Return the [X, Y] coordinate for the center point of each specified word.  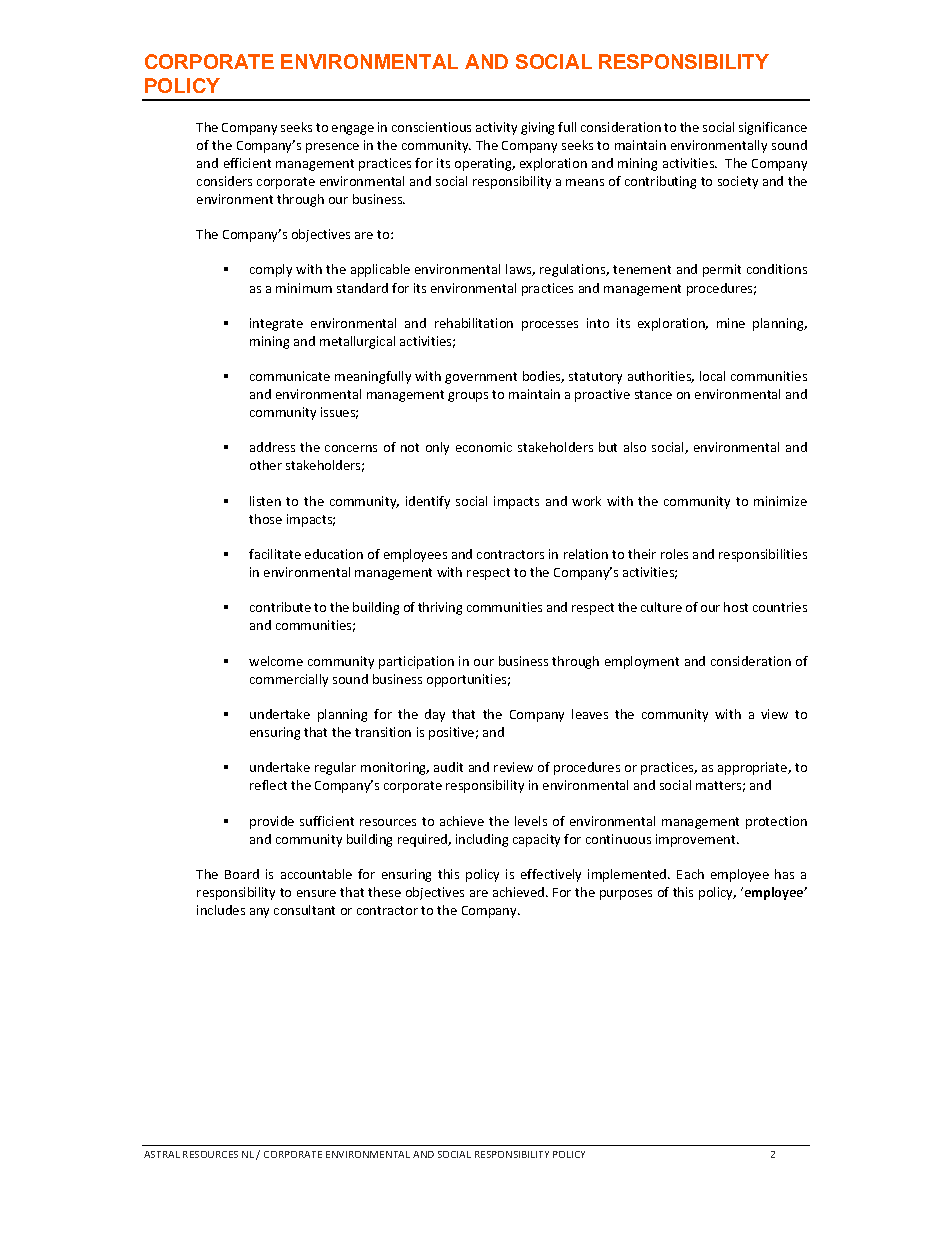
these [384, 892]
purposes [626, 895]
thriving [440, 608]
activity [496, 128]
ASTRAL [162, 1154]
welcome [276, 661]
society [738, 182]
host [736, 607]
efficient [247, 163]
